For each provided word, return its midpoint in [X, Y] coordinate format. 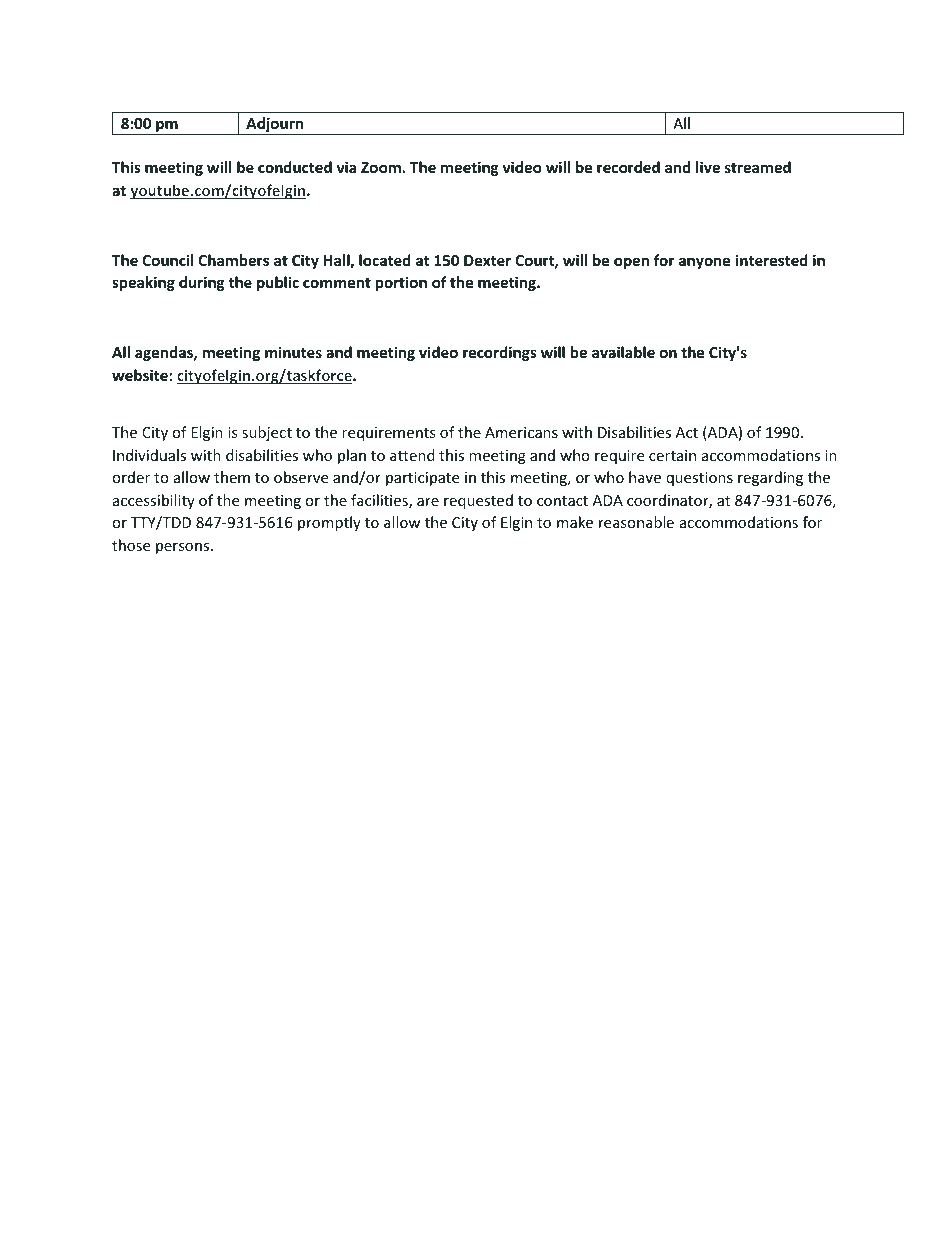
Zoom [382, 167]
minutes [293, 352]
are [428, 502]
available [623, 352]
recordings [500, 353]
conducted [295, 167]
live [708, 167]
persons [184, 548]
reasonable [636, 522]
